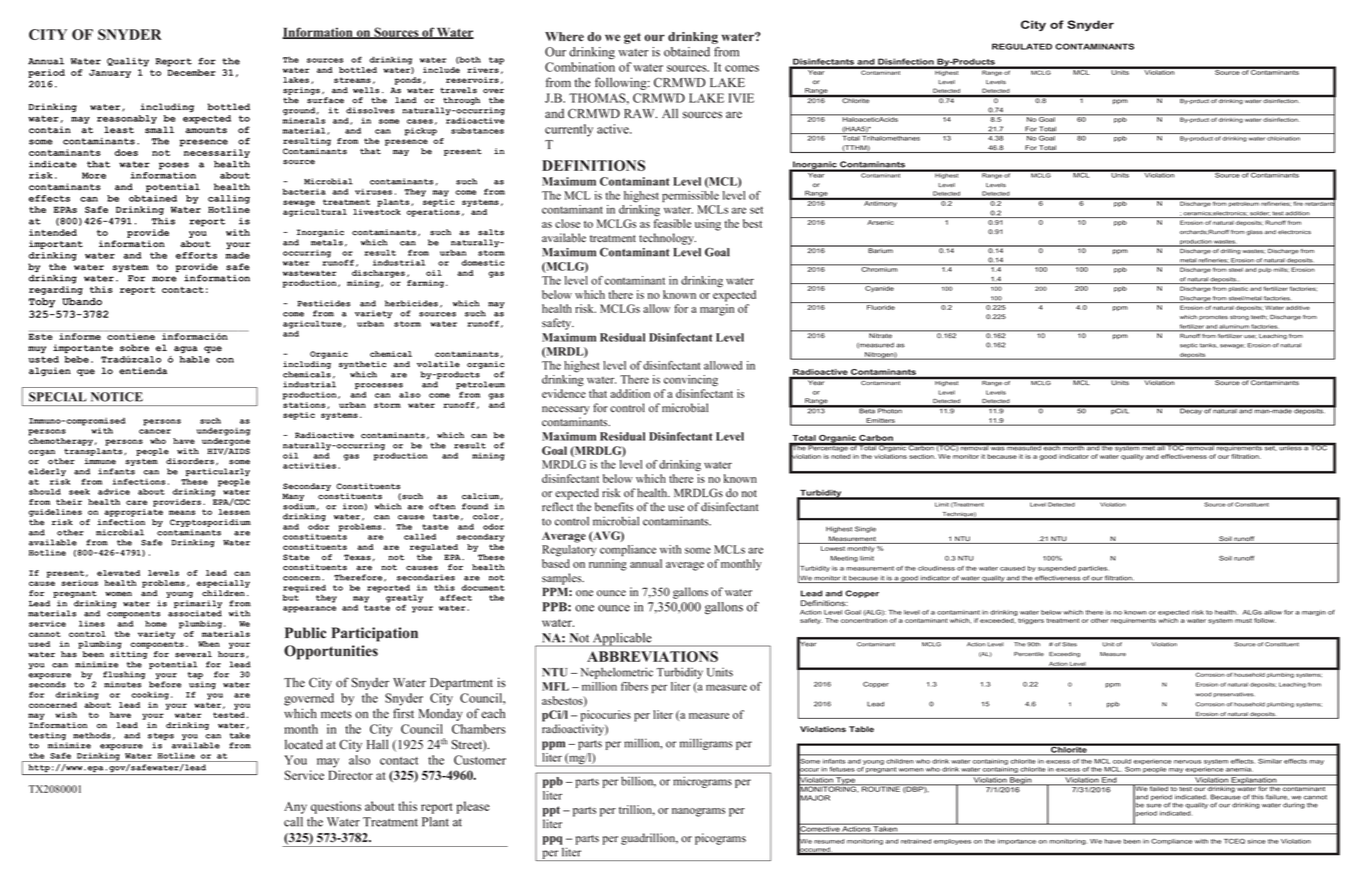 Image resolution: width=1372 pixels, height=887 pixels. What do you see at coordinates (833, 548) in the screenshot?
I see `Lowest` at bounding box center [833, 548].
